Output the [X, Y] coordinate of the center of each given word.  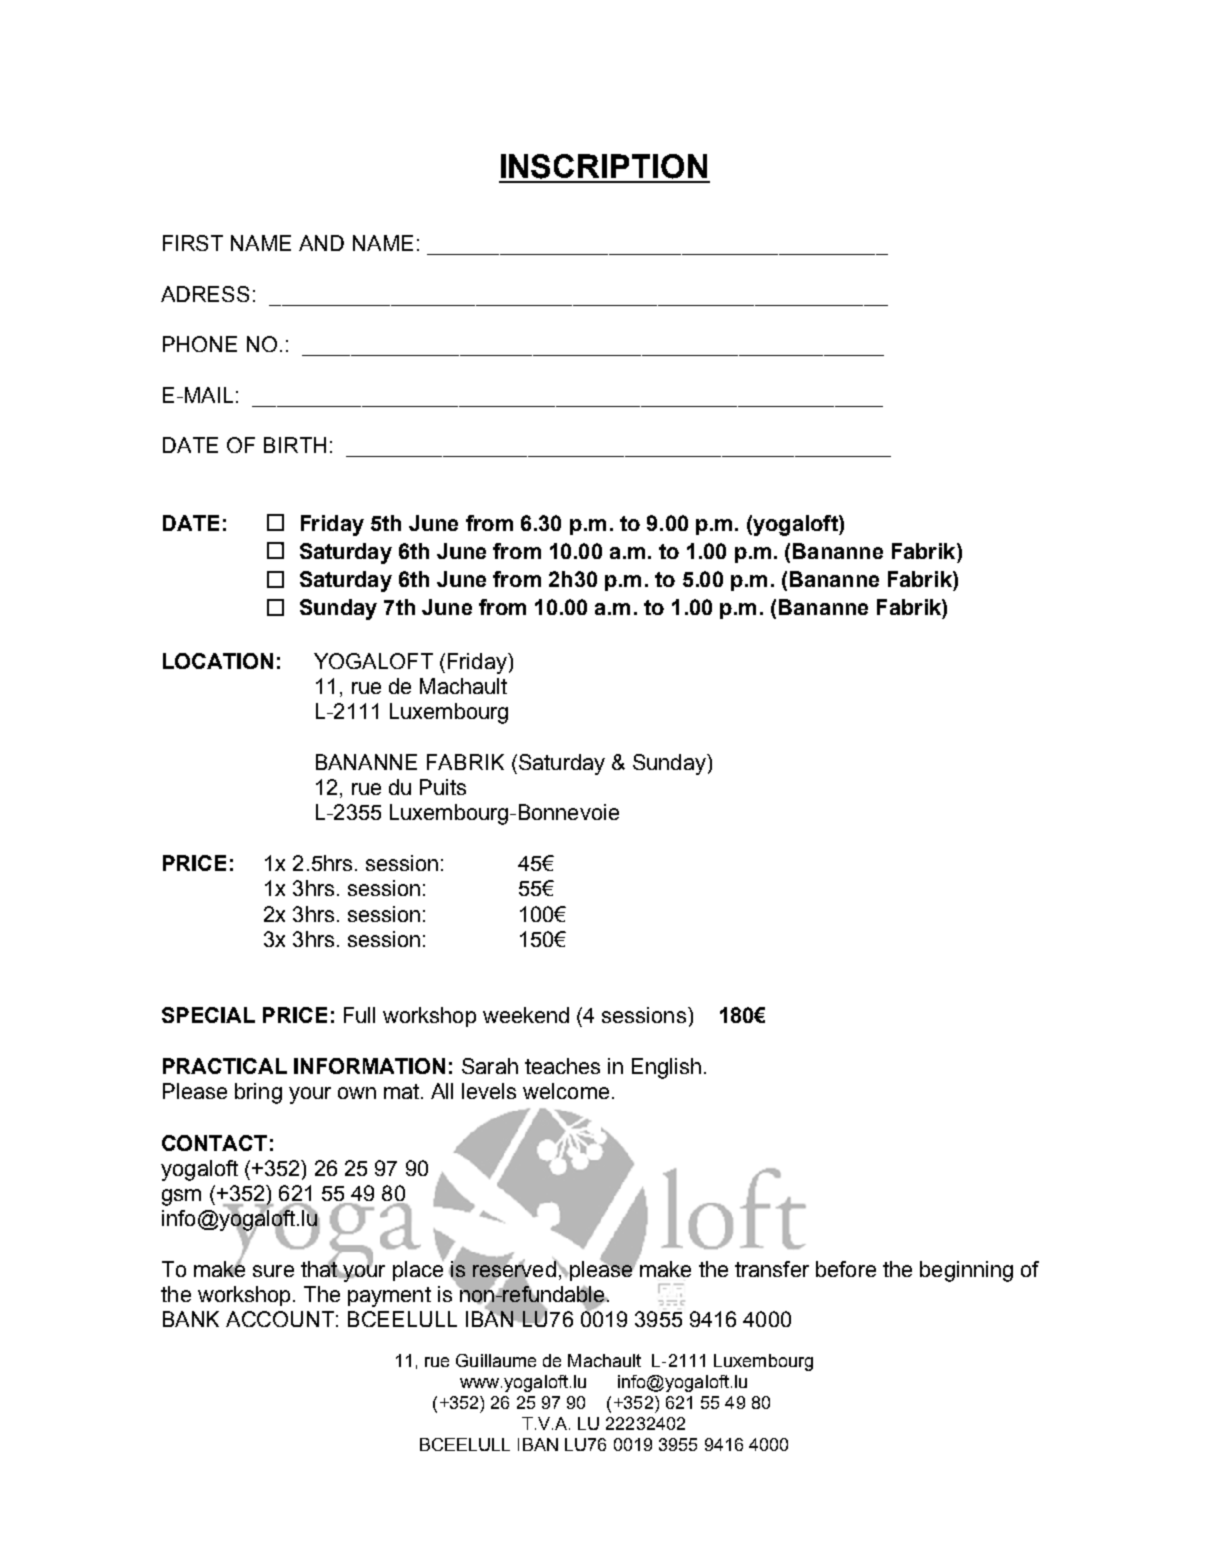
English [666, 1068]
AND [321, 243]
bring [258, 1093]
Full [359, 1015]
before [846, 1269]
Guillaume [496, 1360]
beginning [966, 1271]
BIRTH [295, 445]
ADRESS [205, 294]
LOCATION [218, 661]
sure [273, 1271]
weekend [526, 1015]
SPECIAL [208, 1015]
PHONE [200, 344]
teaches [562, 1066]
